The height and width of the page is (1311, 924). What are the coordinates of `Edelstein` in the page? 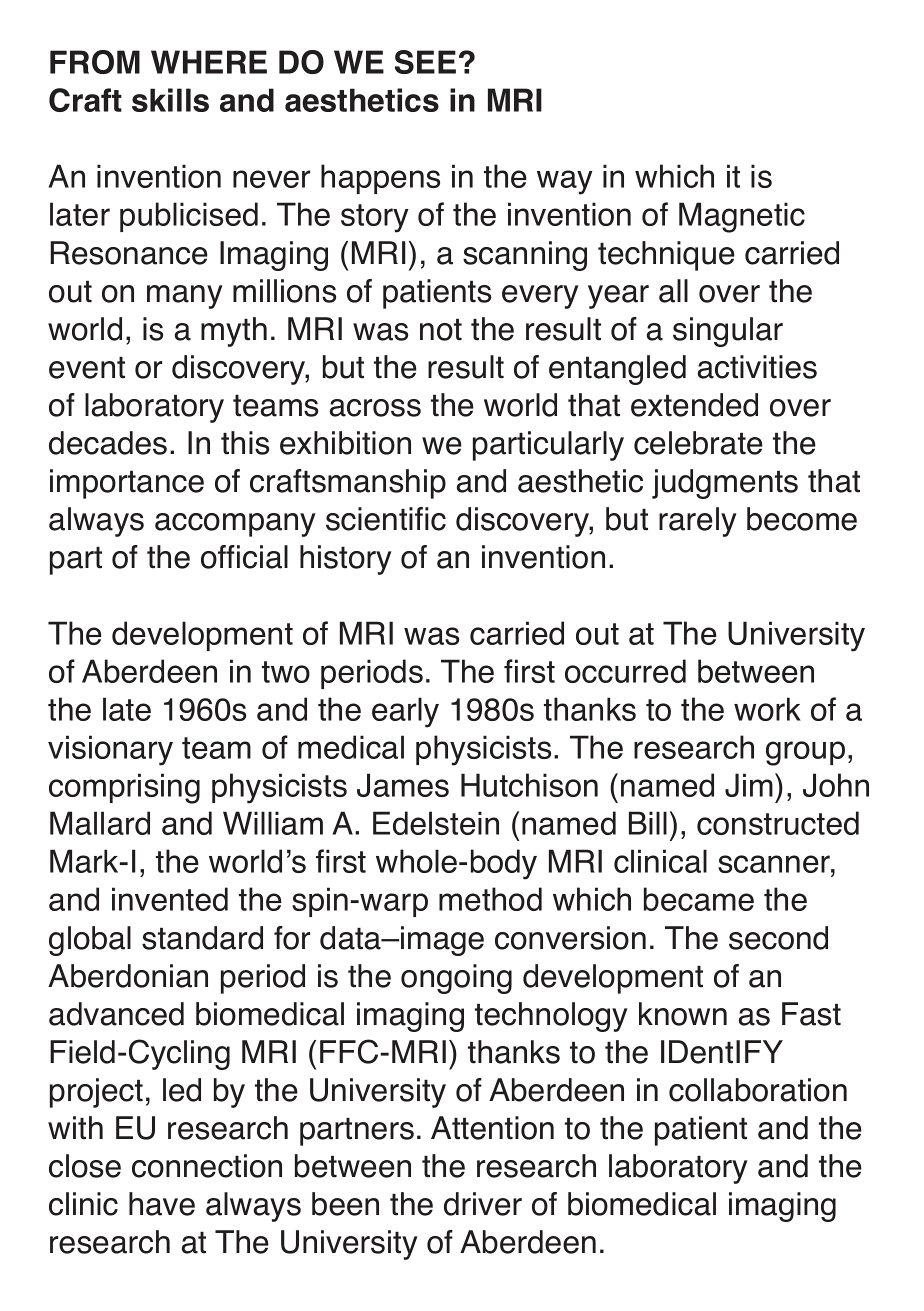 It's located at (436, 823).
